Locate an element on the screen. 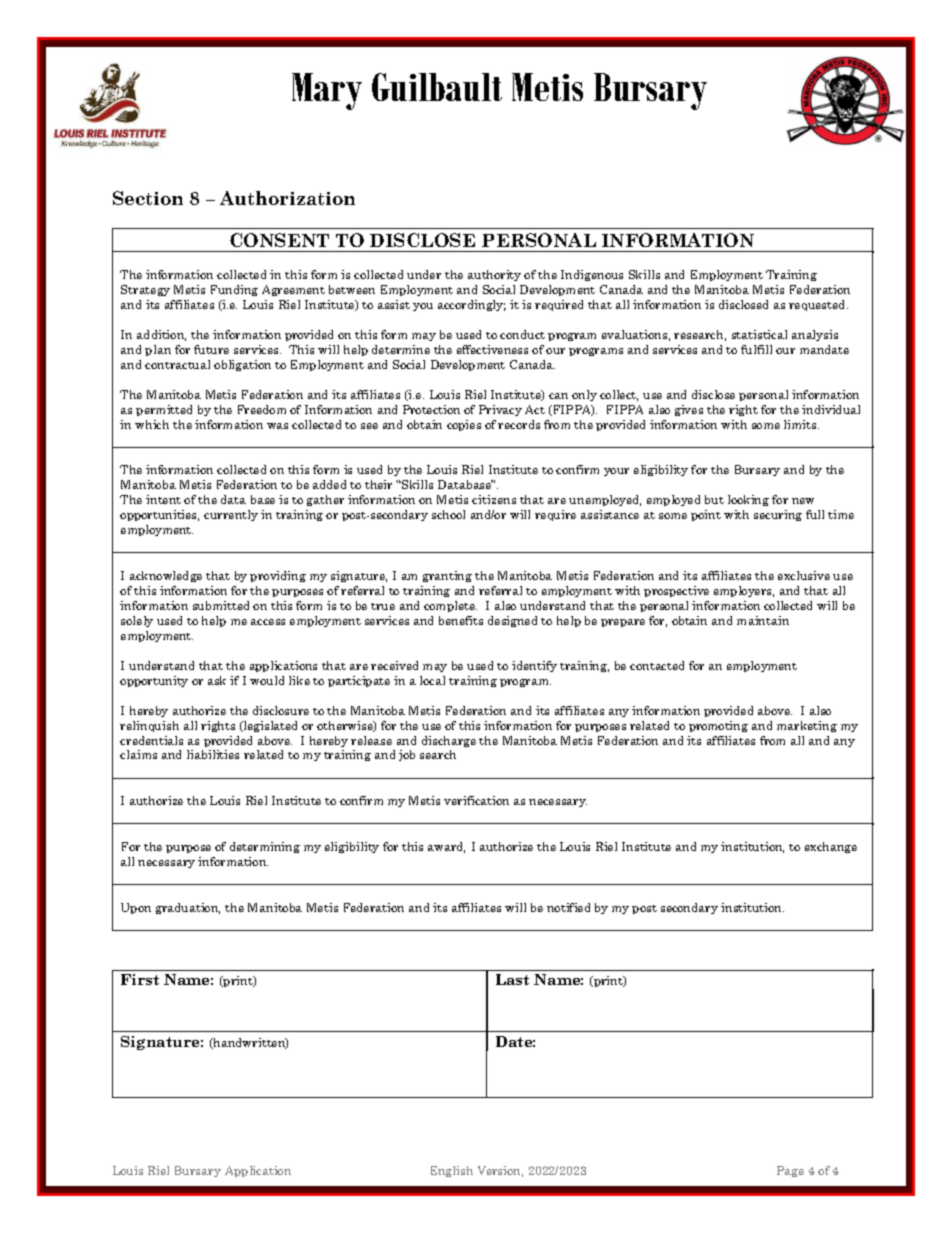 The width and height of the screenshot is (952, 1233). designed is located at coordinates (512, 621).
